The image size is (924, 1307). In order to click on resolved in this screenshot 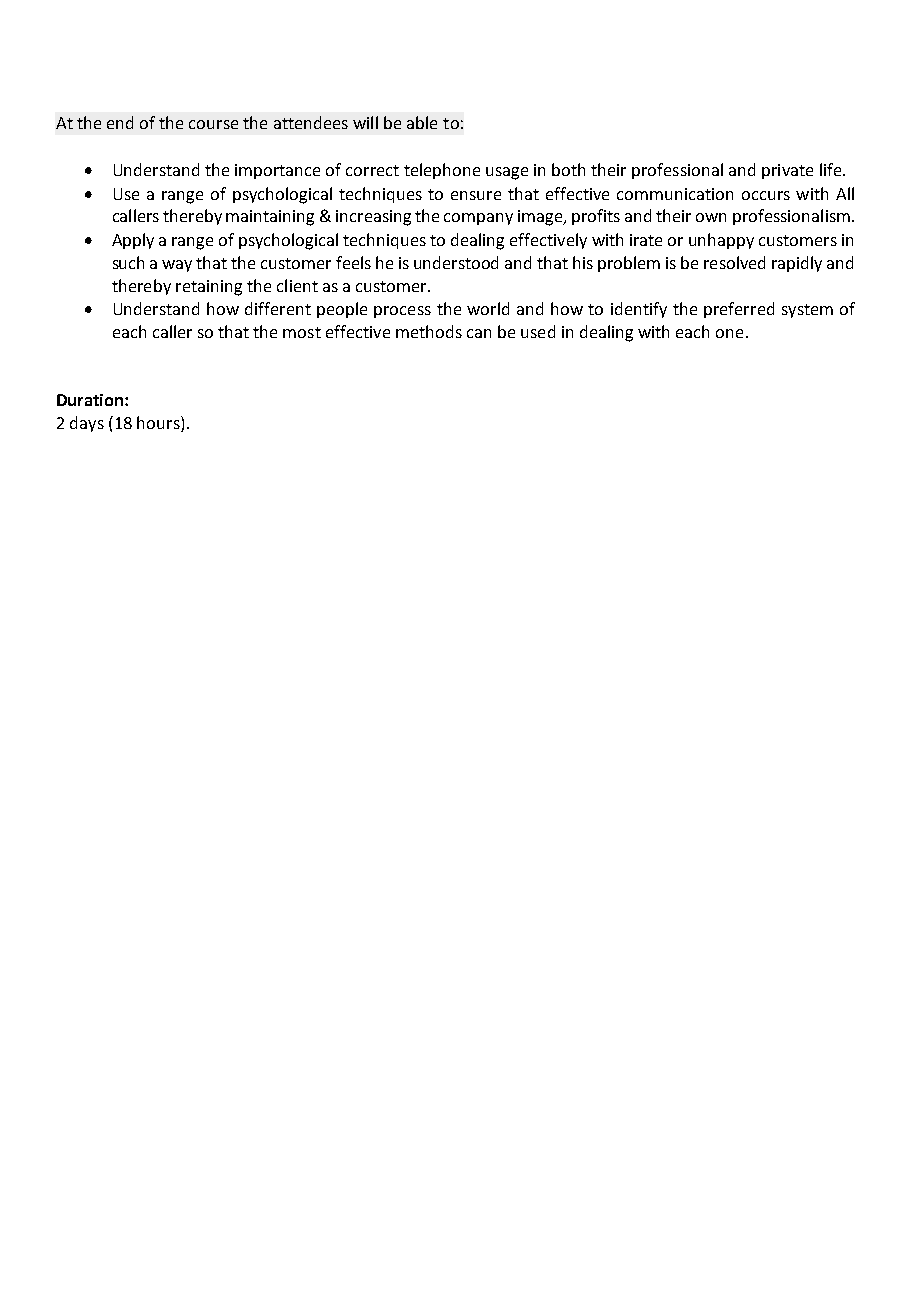, I will do `click(734, 262)`.
